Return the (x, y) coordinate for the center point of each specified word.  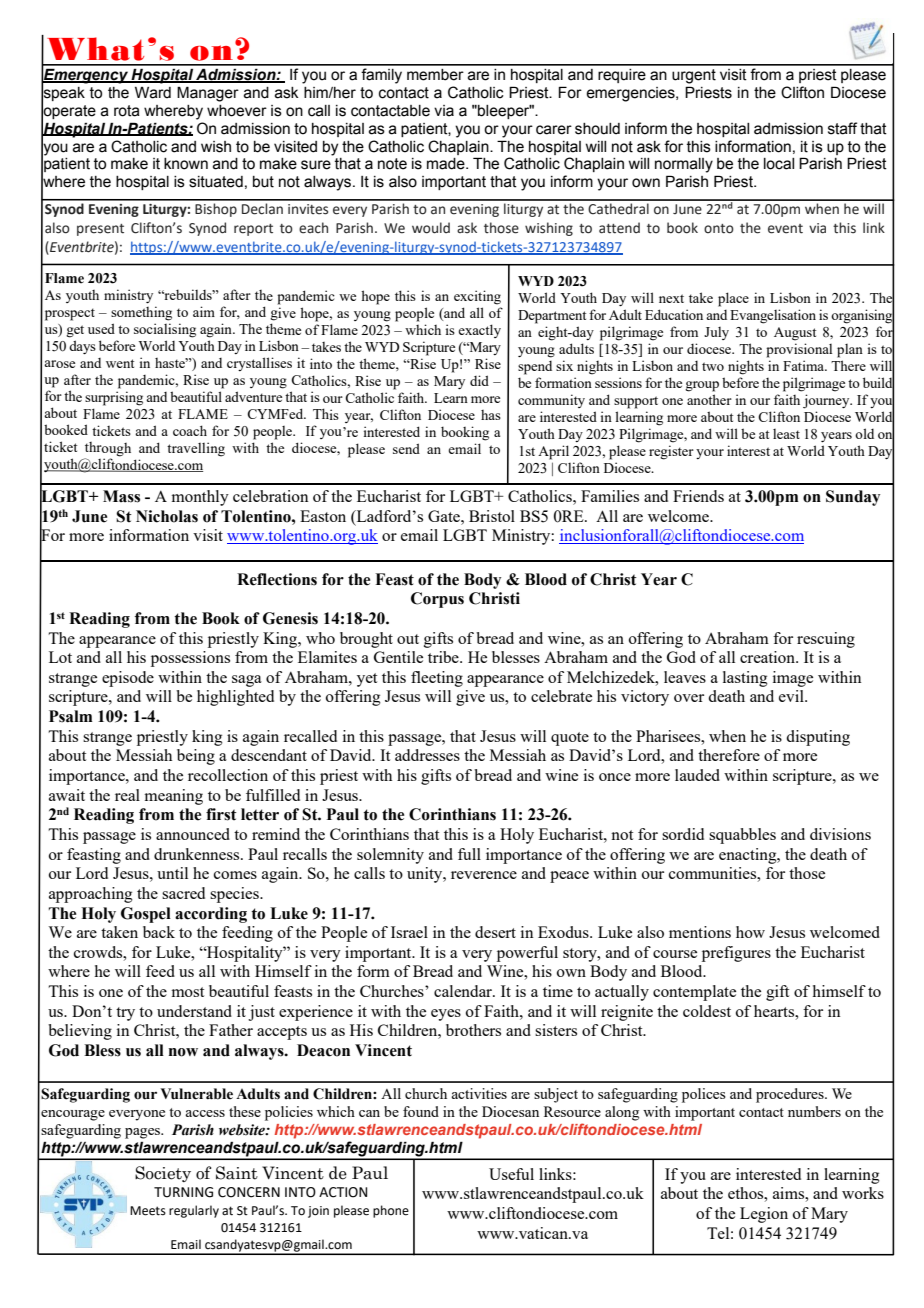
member (435, 75)
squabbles (742, 836)
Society (163, 1174)
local (779, 164)
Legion (764, 1215)
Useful (511, 1174)
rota (127, 111)
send (406, 448)
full (469, 854)
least (786, 434)
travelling (196, 449)
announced (193, 834)
